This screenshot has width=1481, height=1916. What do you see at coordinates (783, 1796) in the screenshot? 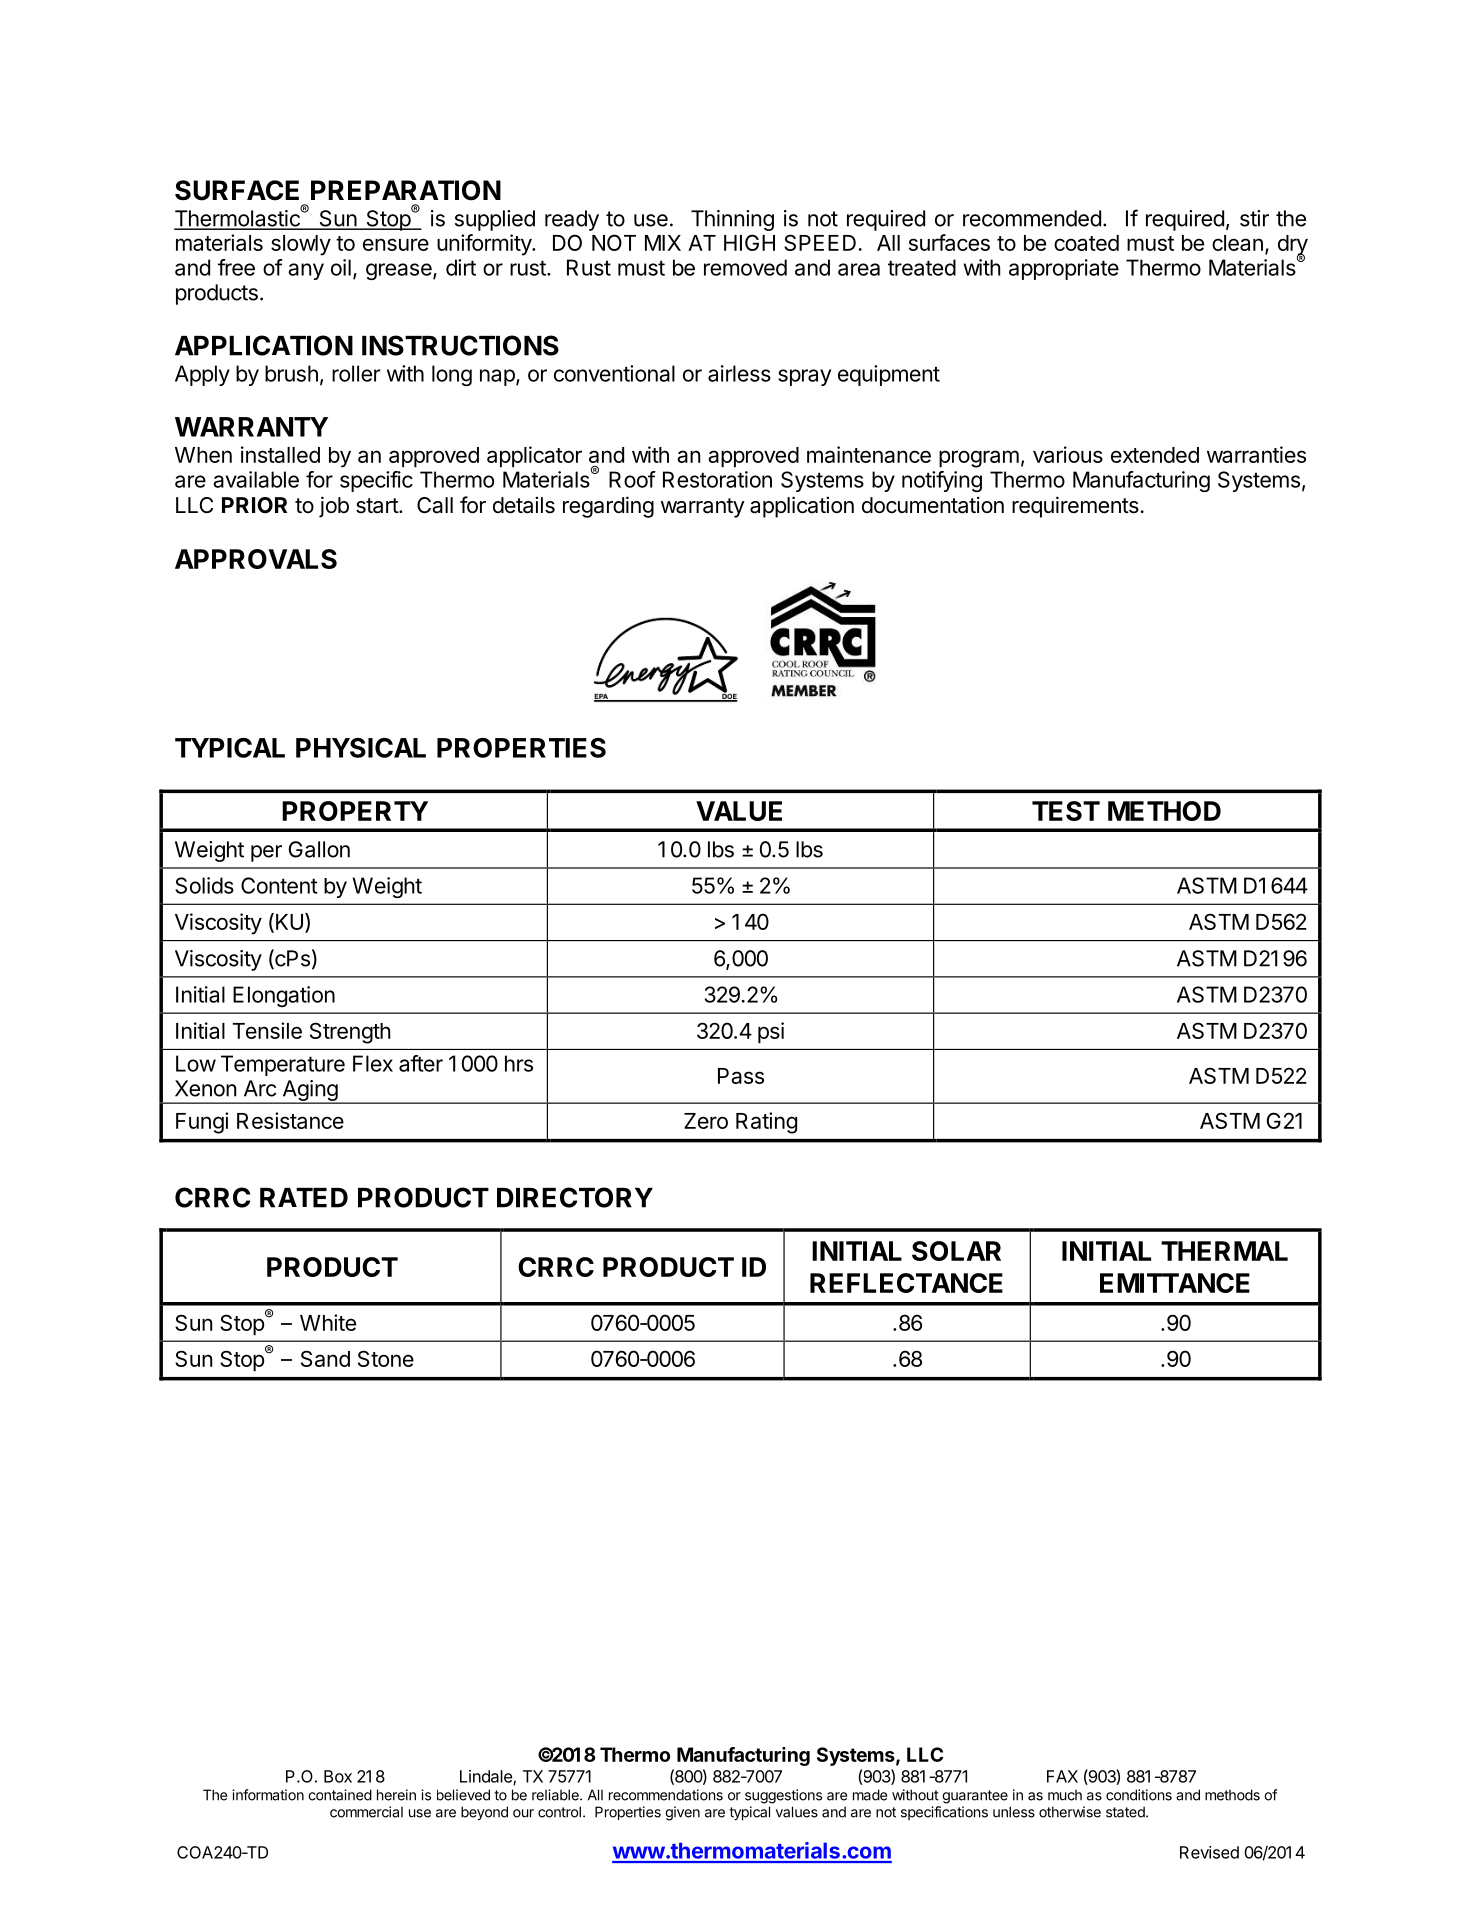
I see `suggestions` at bounding box center [783, 1796].
